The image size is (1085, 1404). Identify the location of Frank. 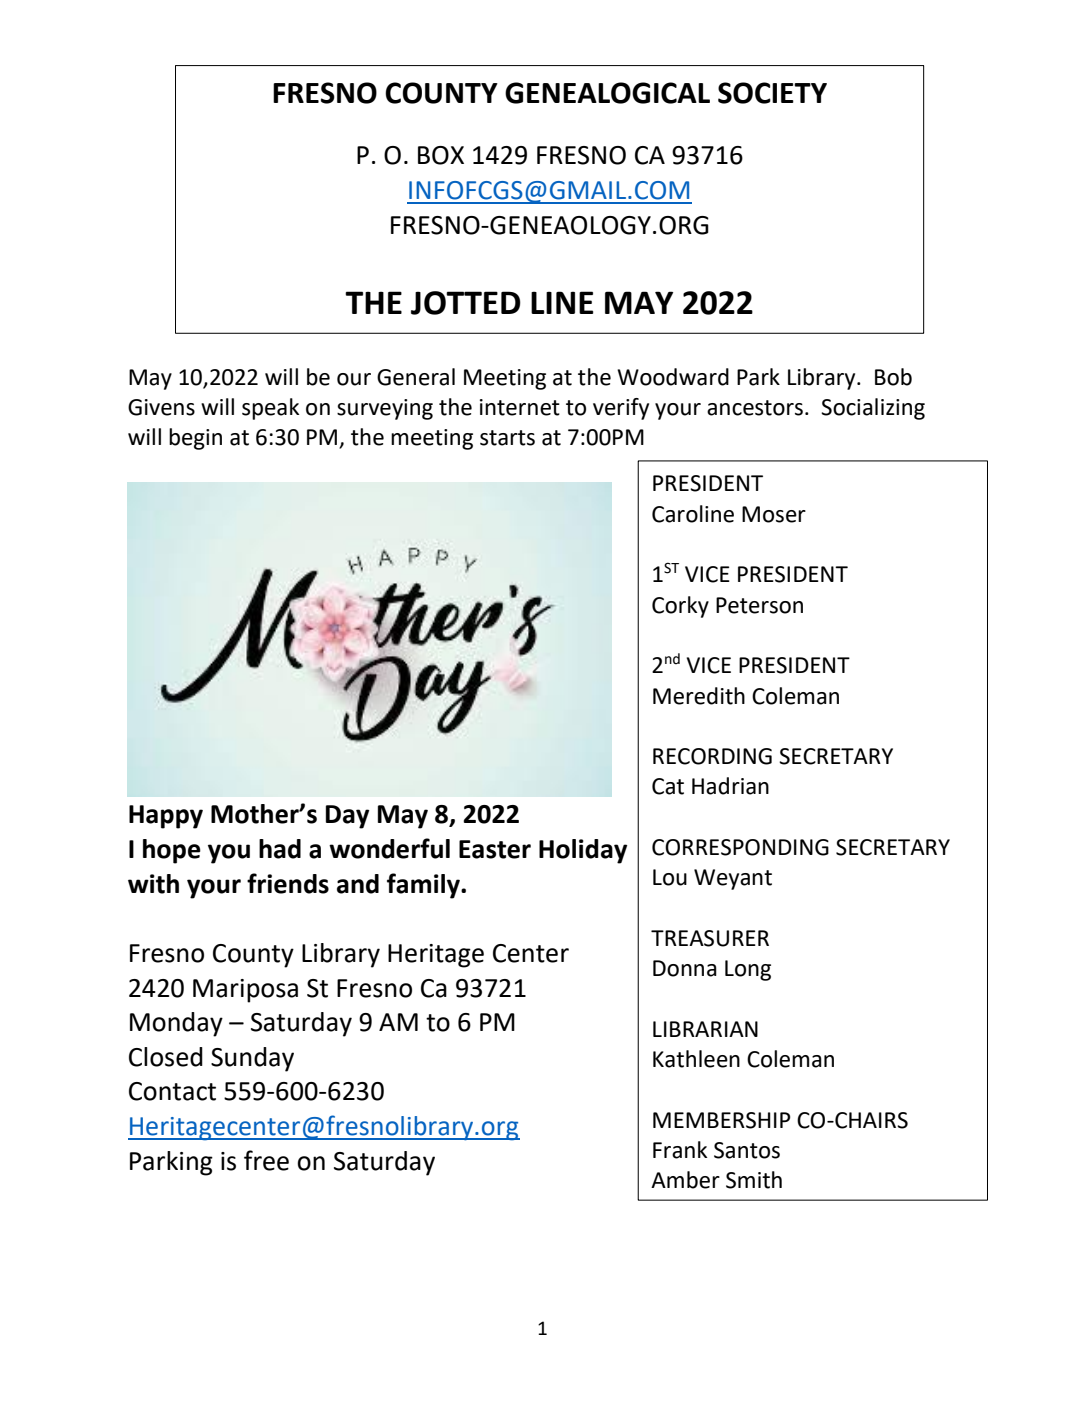
(680, 1150).
